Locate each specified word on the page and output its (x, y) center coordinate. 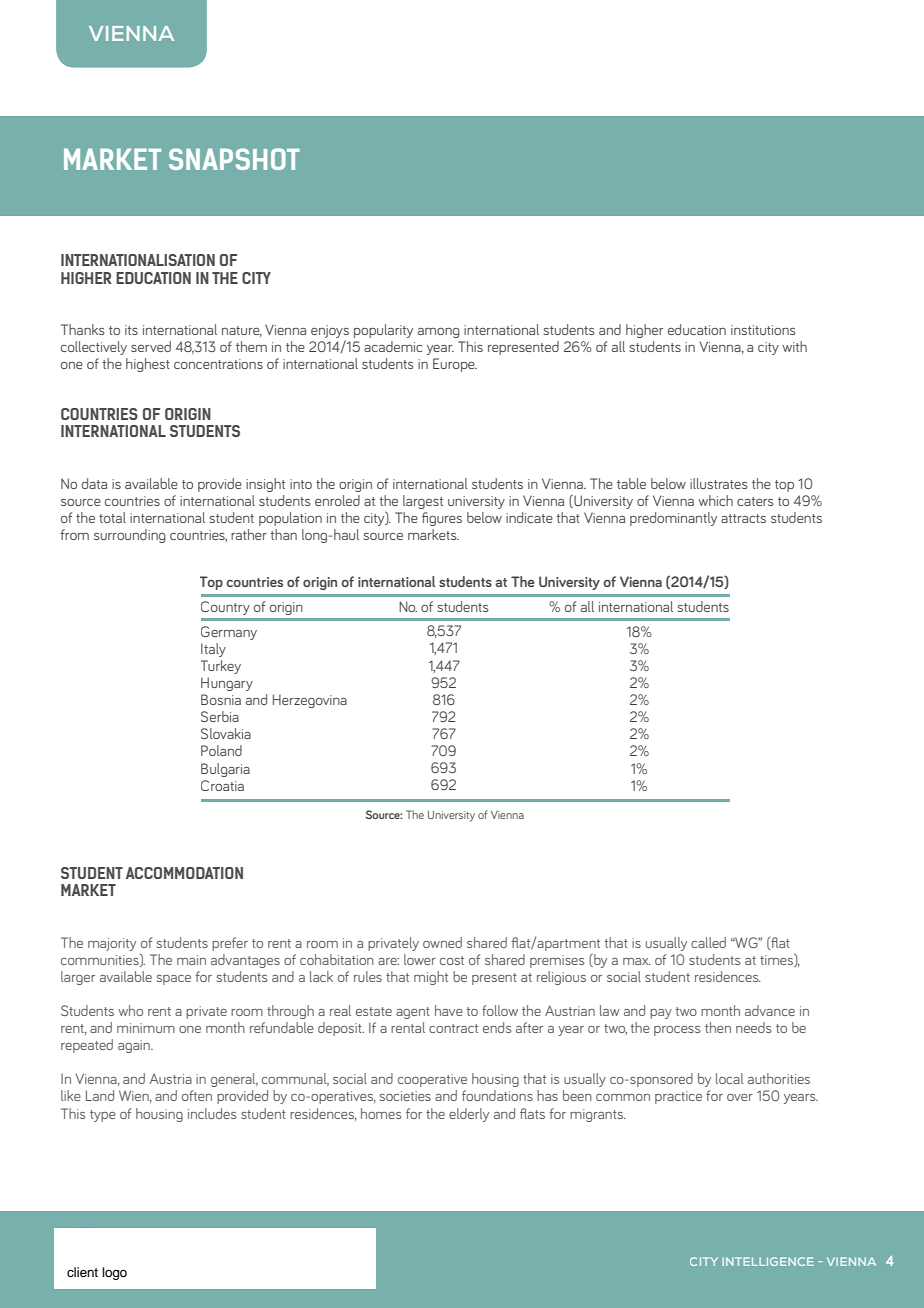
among (439, 333)
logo (114, 1273)
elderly (469, 1115)
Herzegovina (310, 701)
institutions (763, 330)
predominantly (673, 519)
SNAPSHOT (234, 159)
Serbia (220, 716)
